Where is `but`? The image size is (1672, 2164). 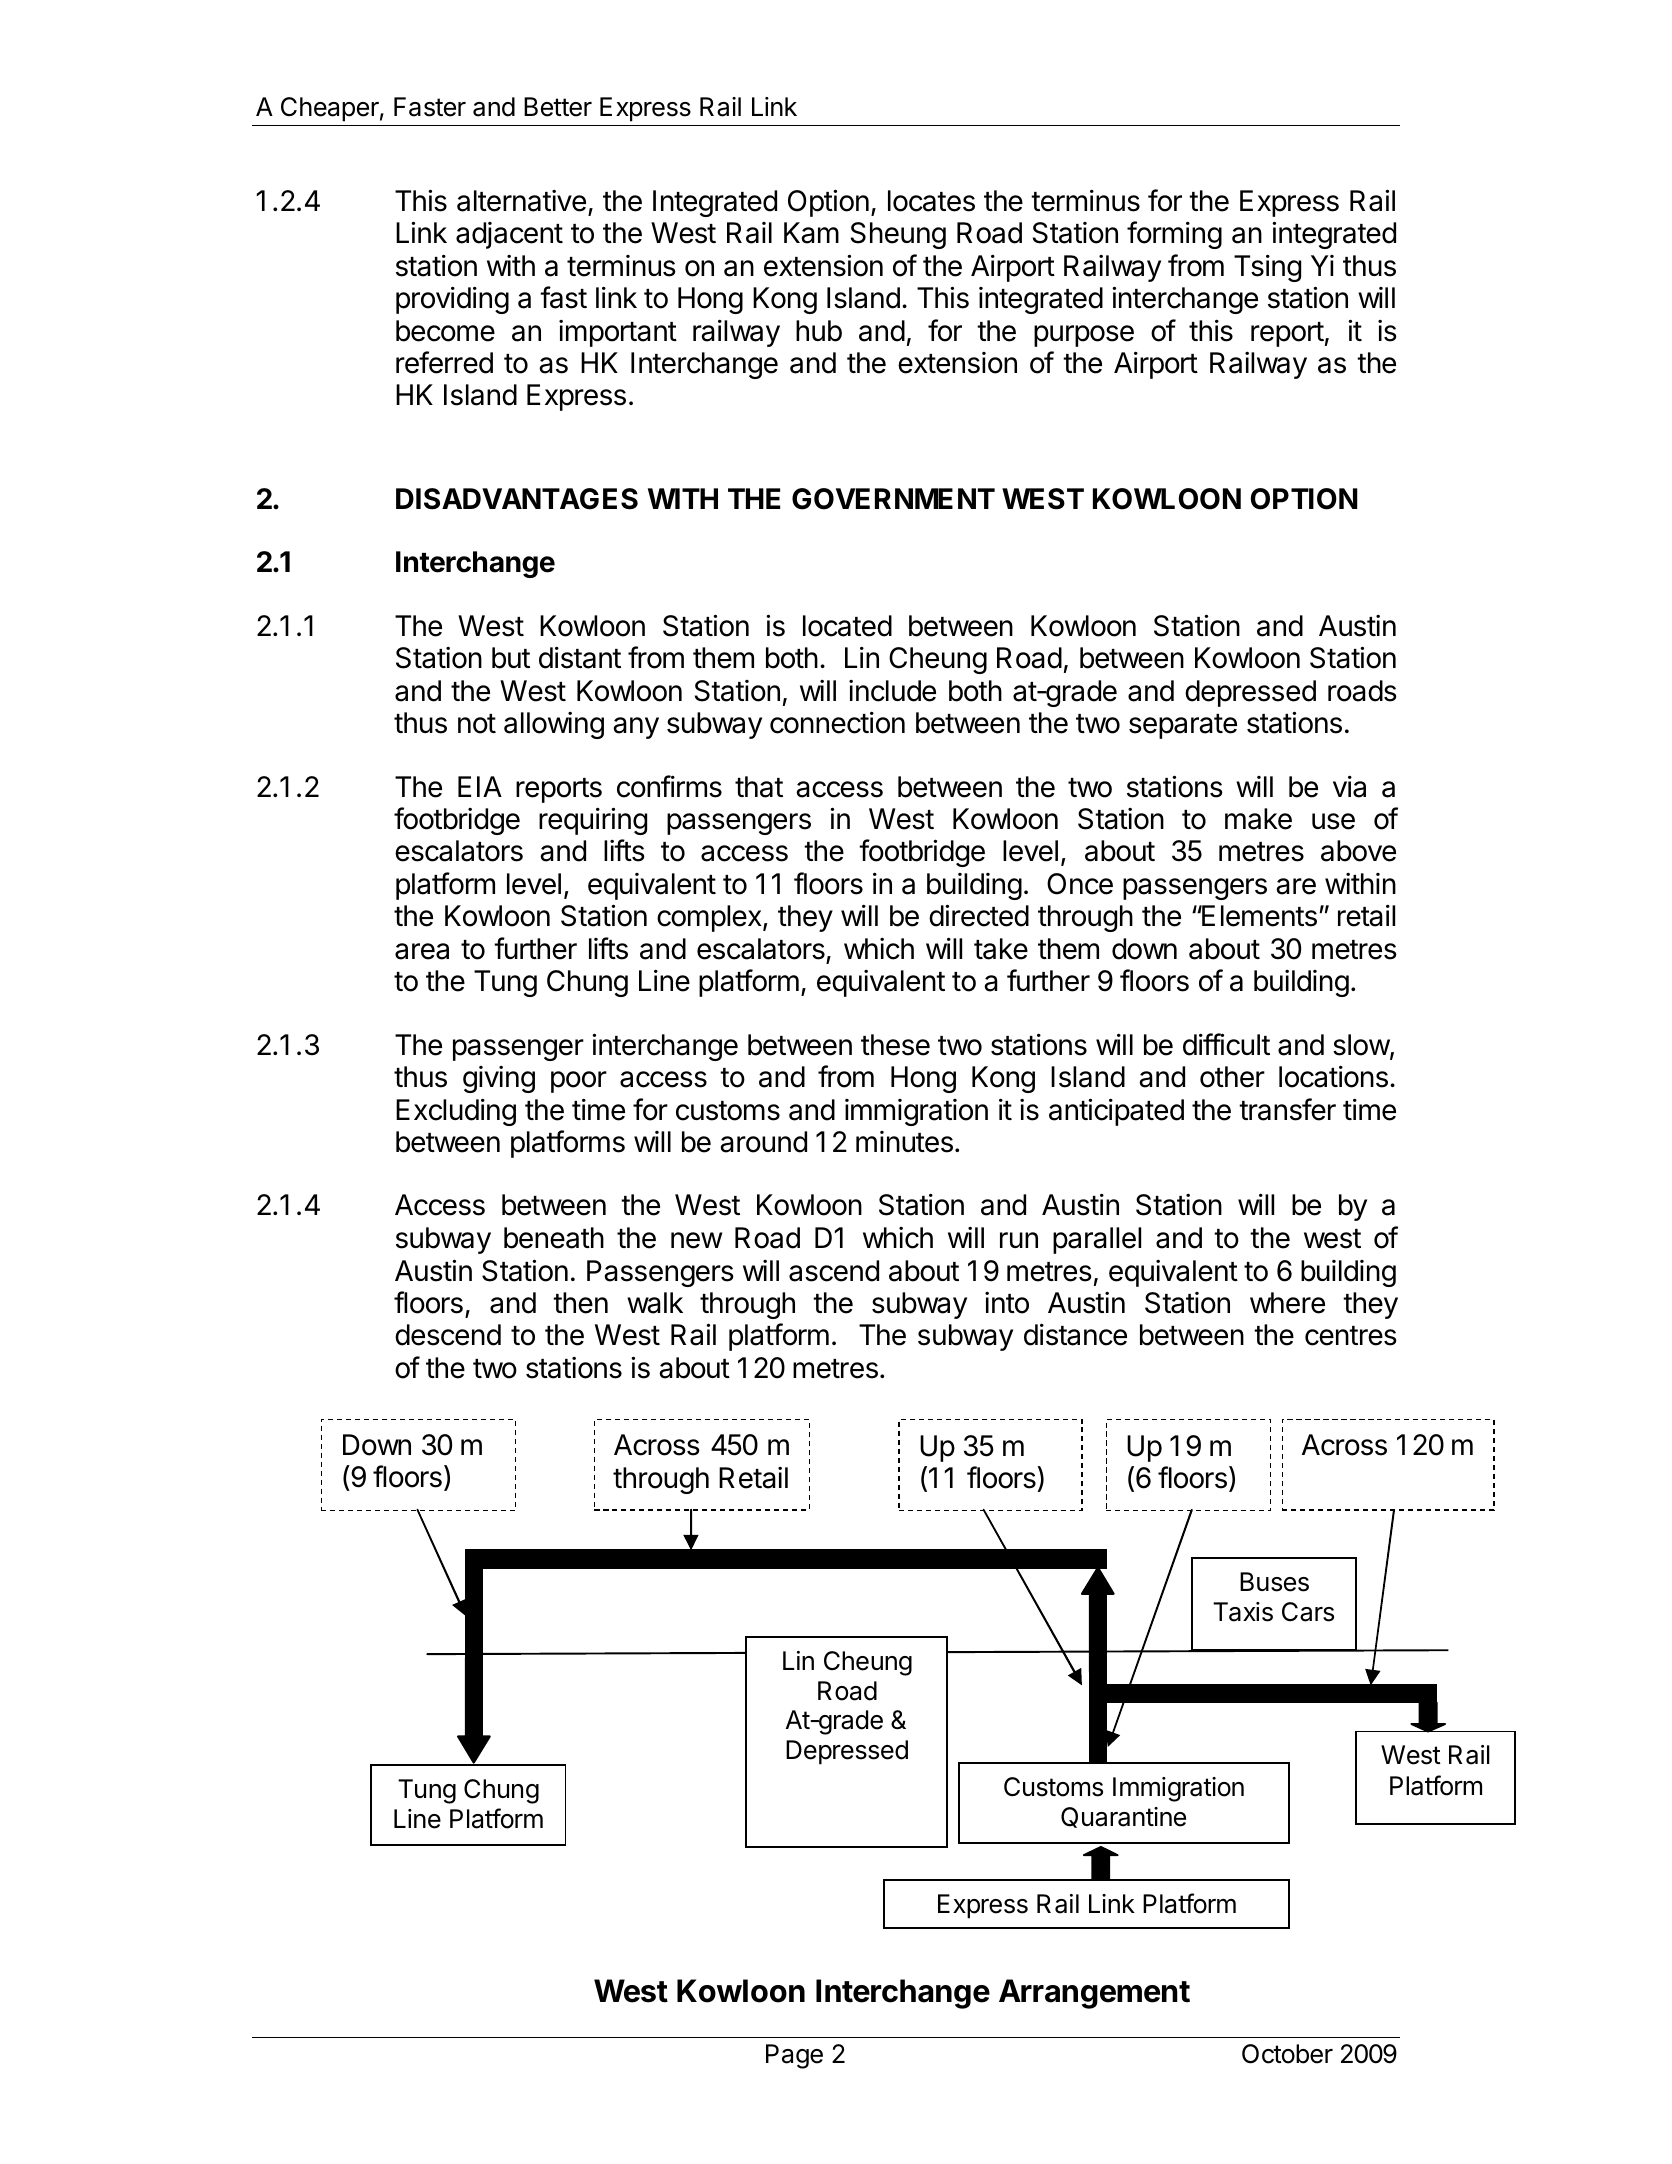
but is located at coordinates (511, 658).
